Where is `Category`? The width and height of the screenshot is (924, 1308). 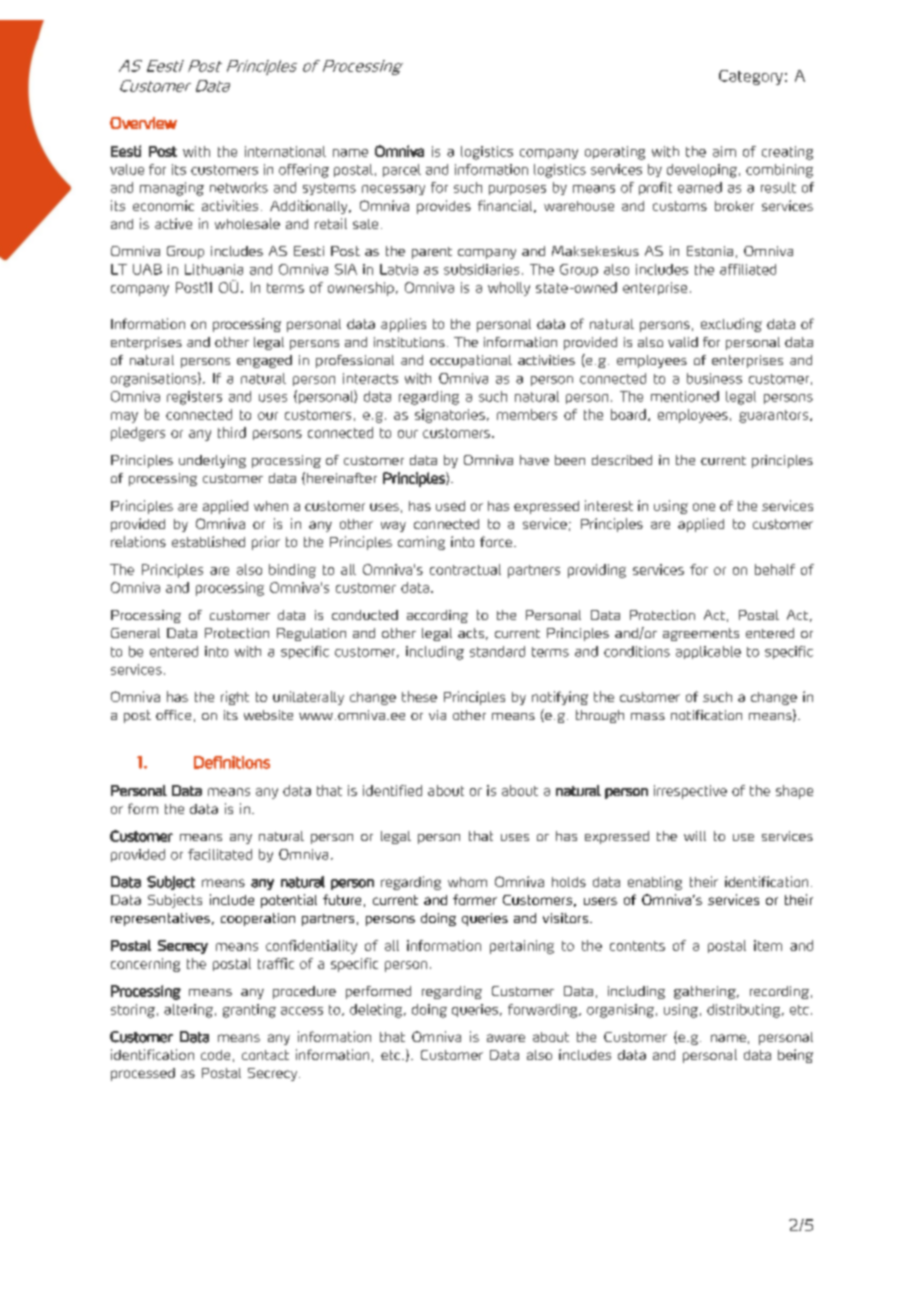 Category is located at coordinates (751, 77).
